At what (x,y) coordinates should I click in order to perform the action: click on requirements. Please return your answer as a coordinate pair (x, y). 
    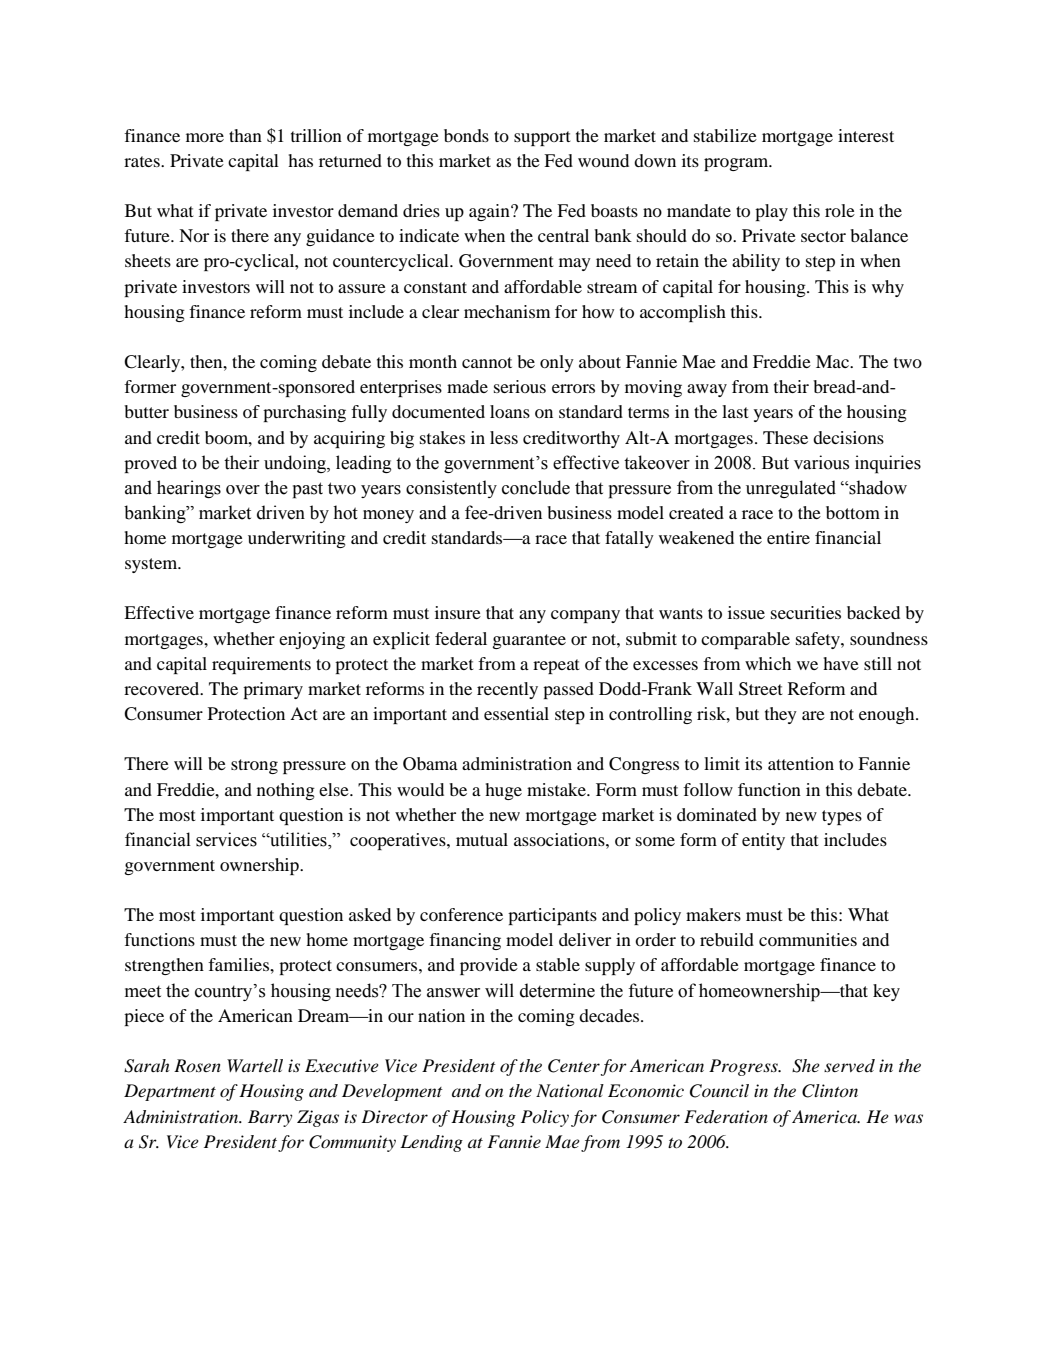
    Looking at the image, I should click on (261, 665).
